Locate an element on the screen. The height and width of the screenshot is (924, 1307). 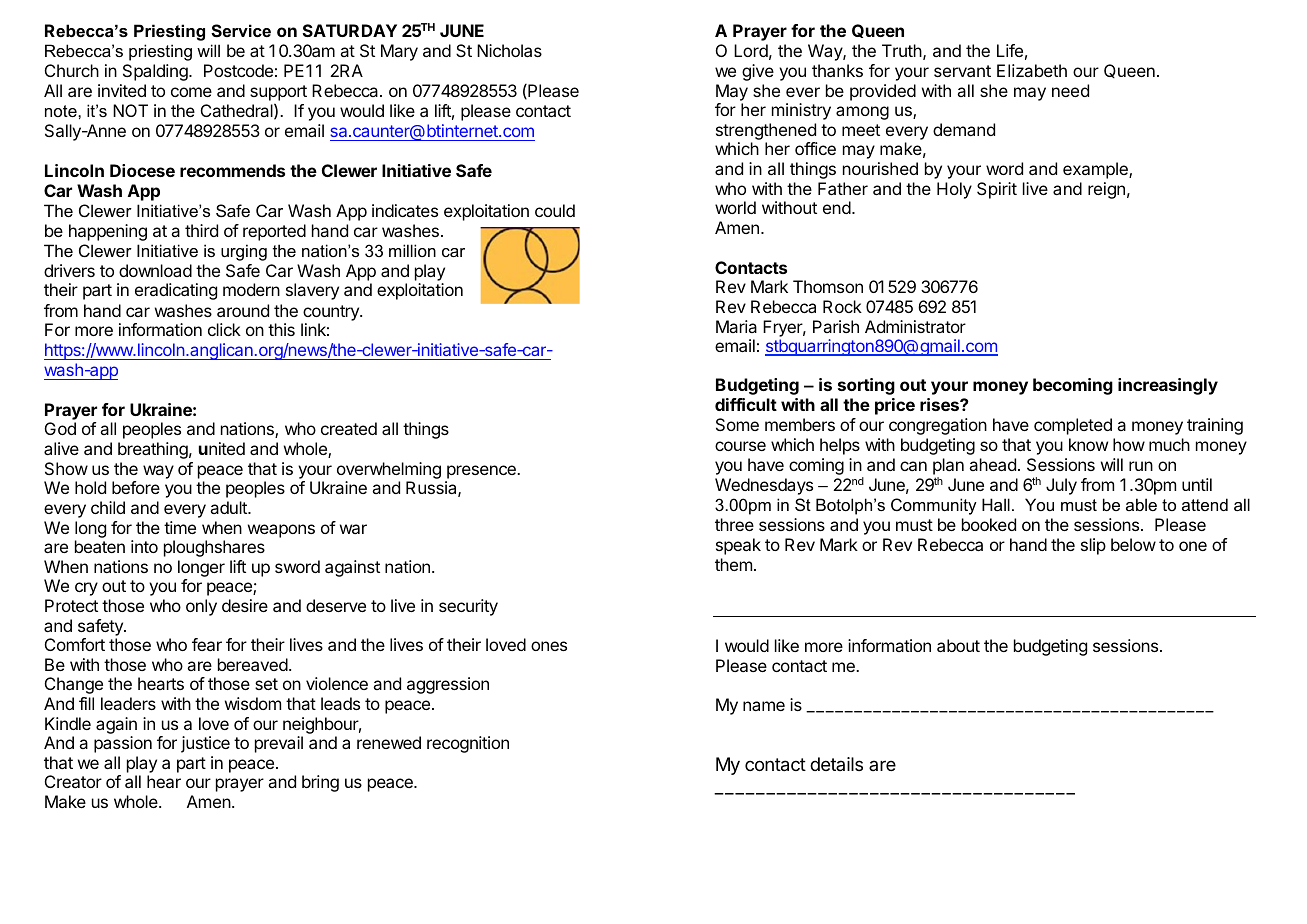
could is located at coordinates (555, 210).
